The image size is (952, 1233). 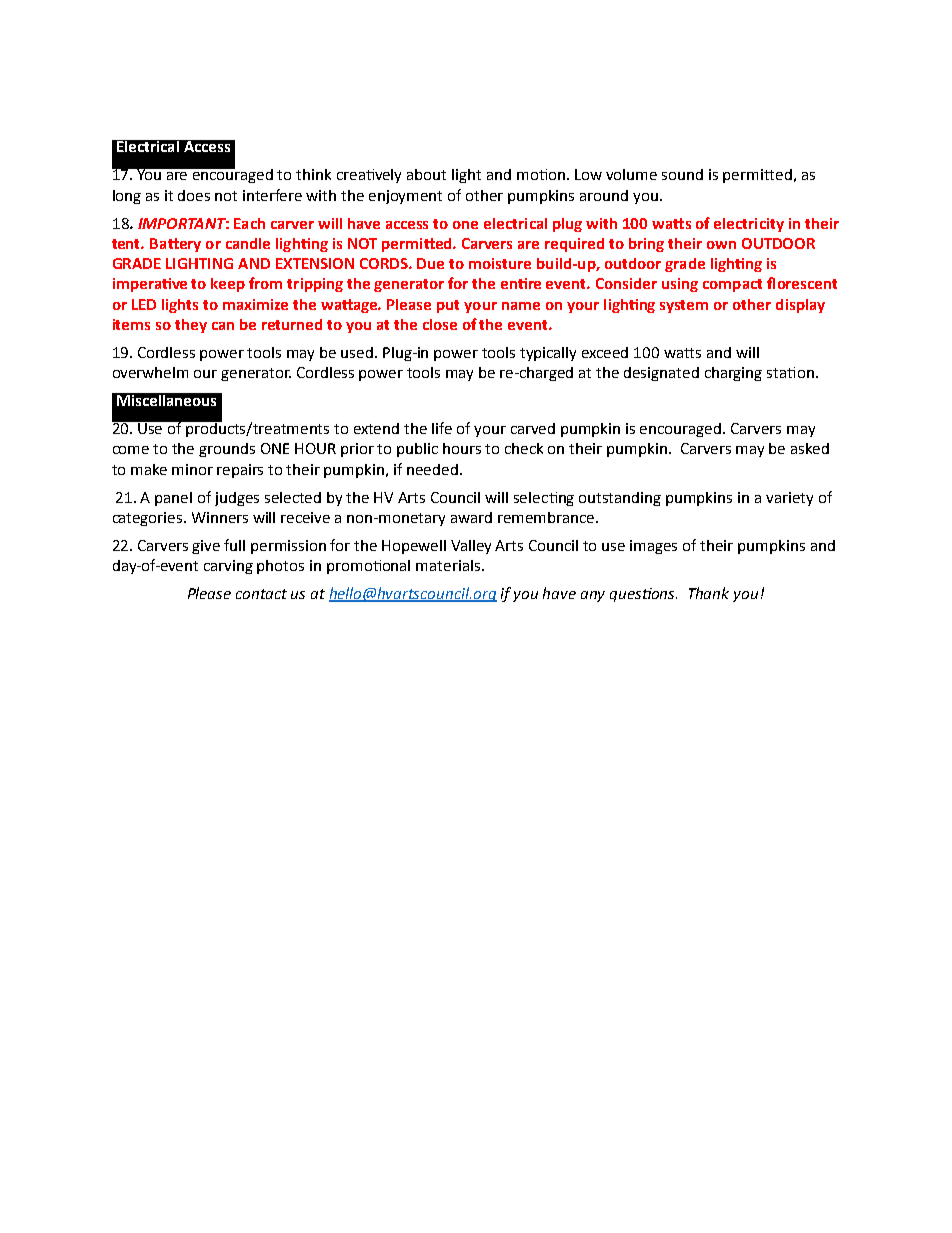 What do you see at coordinates (548, 354) in the page?
I see `typically` at bounding box center [548, 354].
